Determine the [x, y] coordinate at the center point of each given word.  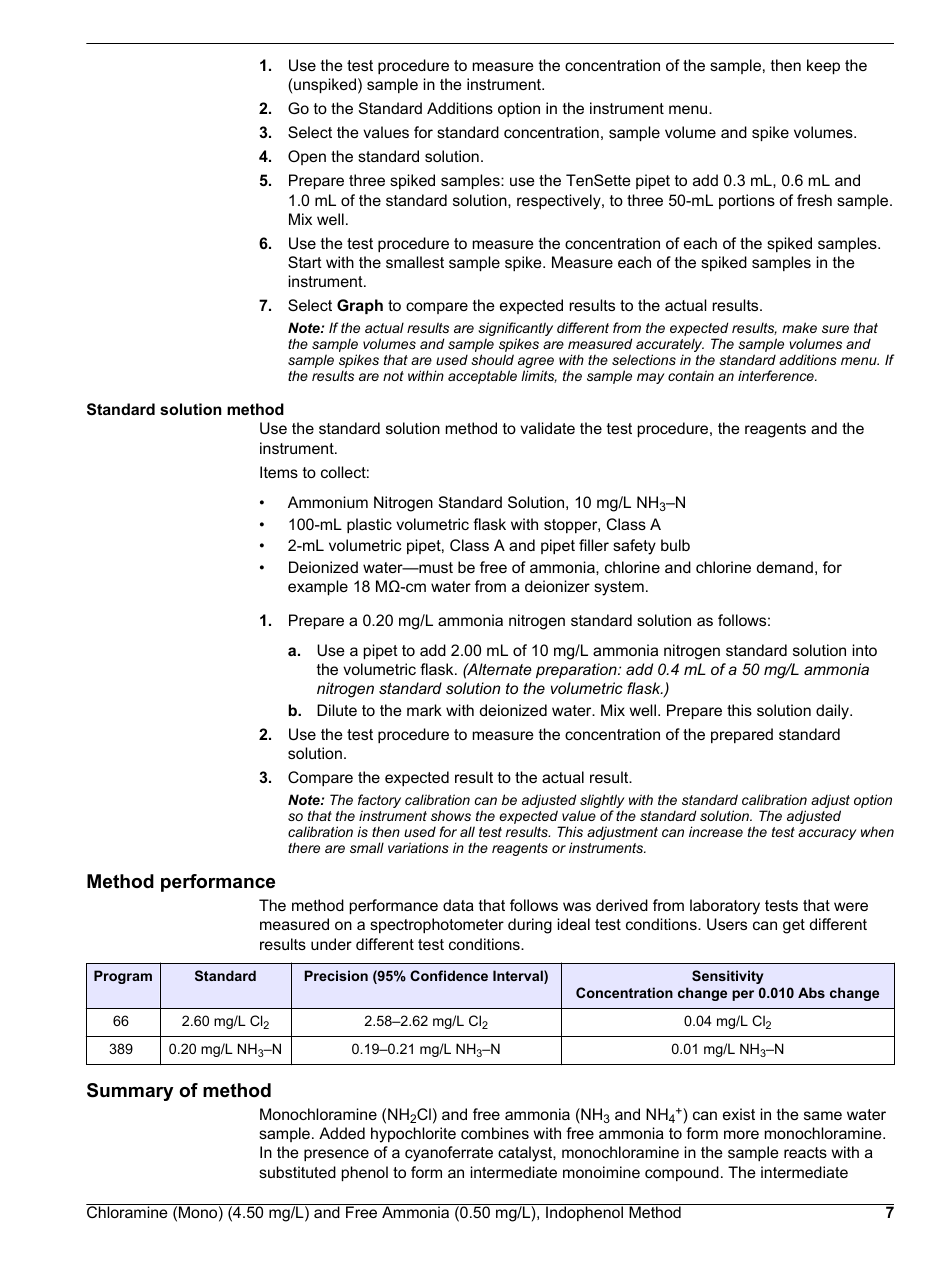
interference [777, 375]
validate [547, 428]
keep [823, 66]
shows [451, 815]
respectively [560, 202]
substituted [297, 1172]
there [304, 848]
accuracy [827, 834]
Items [279, 472]
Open [307, 157]
